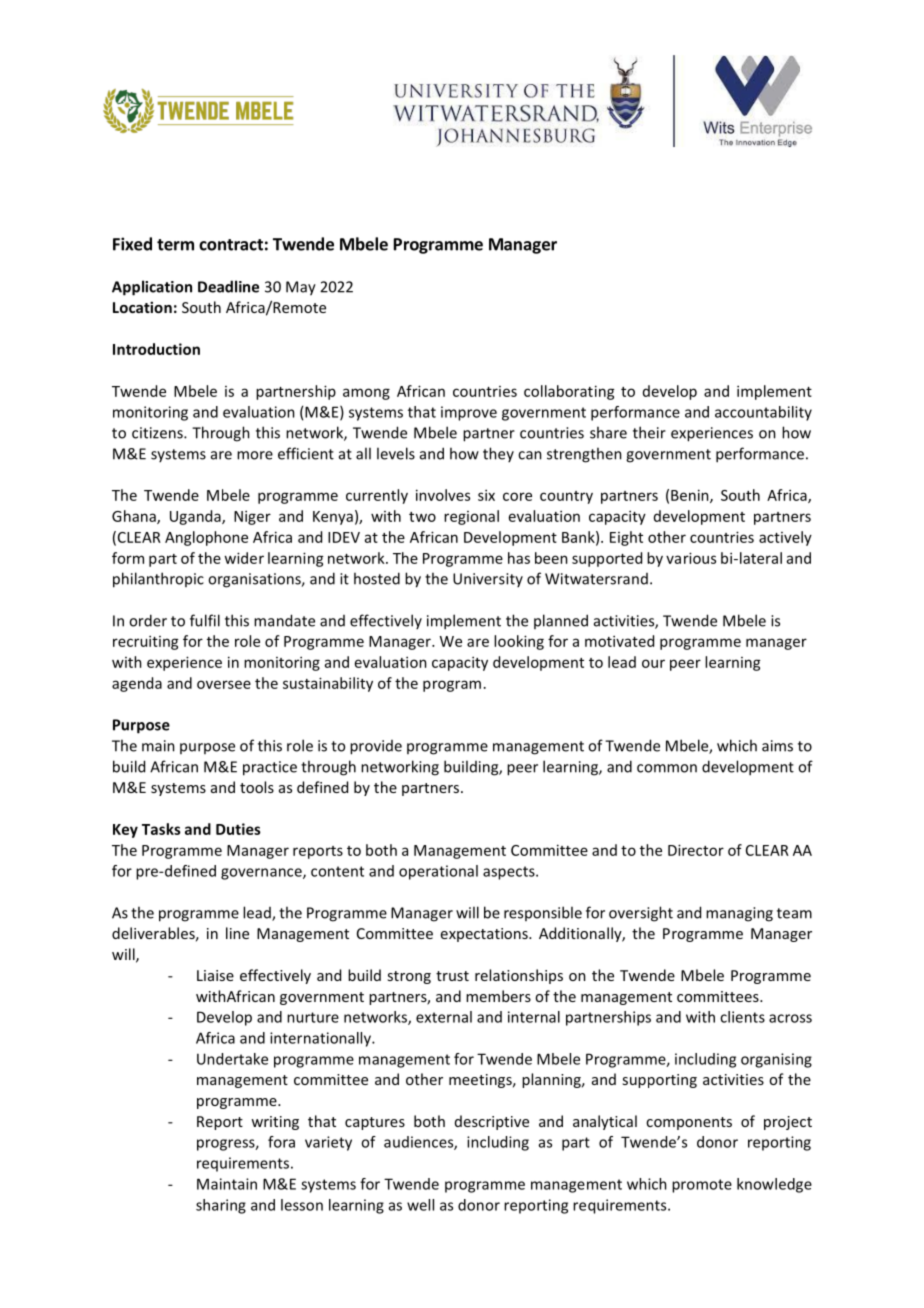  What do you see at coordinates (763, 413) in the screenshot?
I see `accountability` at bounding box center [763, 413].
